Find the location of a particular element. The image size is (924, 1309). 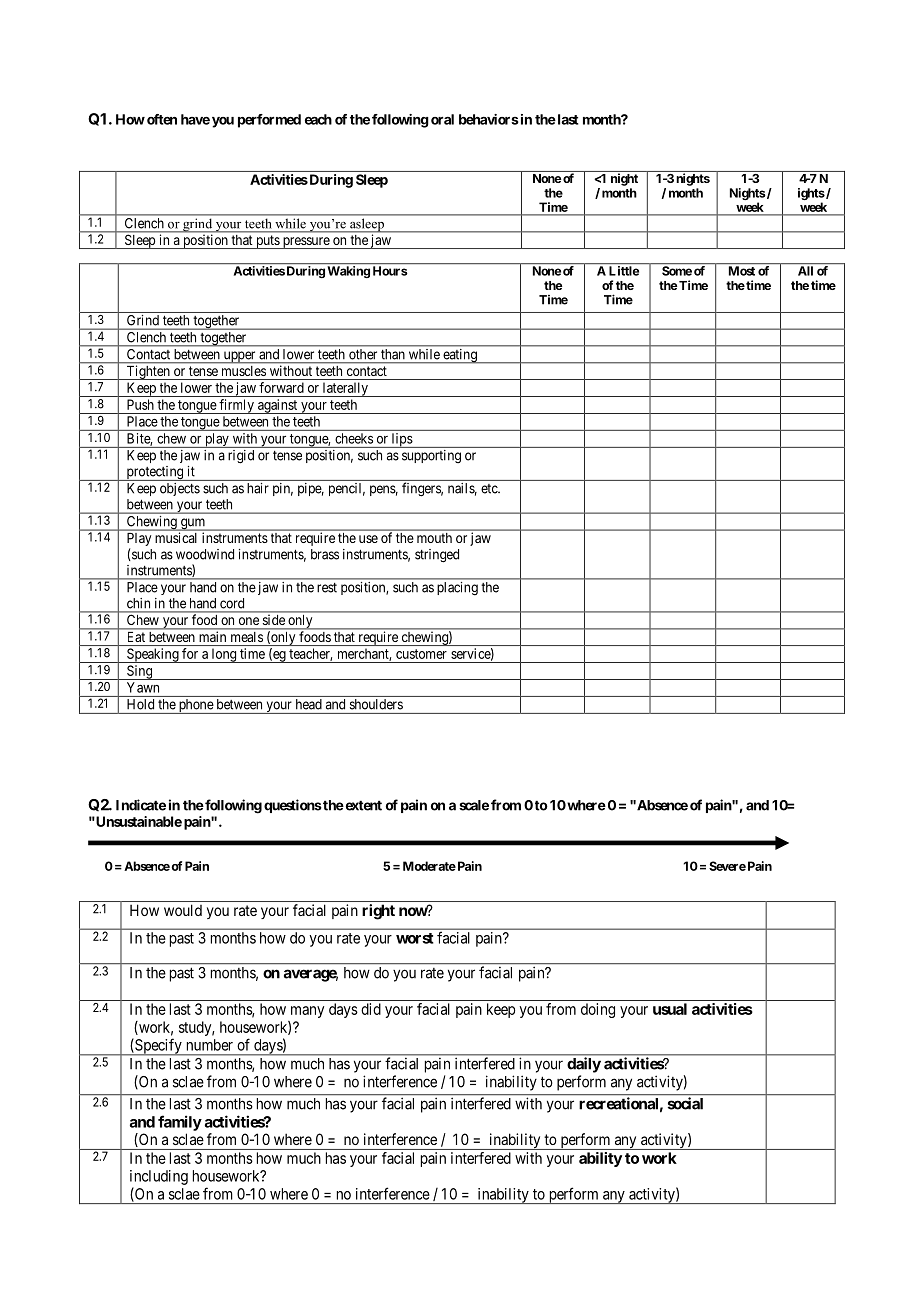

worst is located at coordinates (415, 938).
